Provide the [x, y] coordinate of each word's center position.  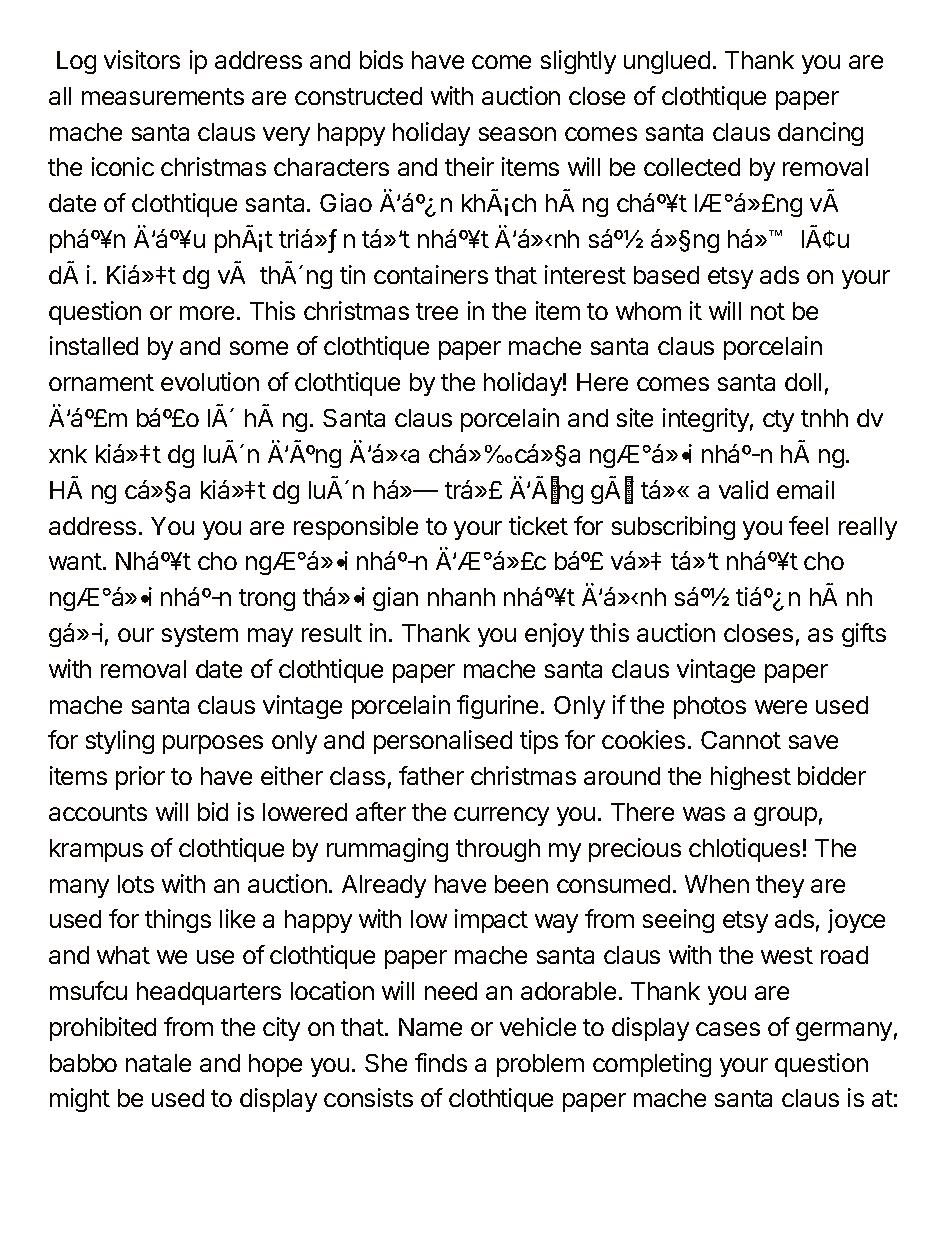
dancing [820, 134]
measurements [163, 96]
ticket [538, 525]
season [517, 134]
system [200, 636]
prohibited [103, 1029]
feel [808, 525]
